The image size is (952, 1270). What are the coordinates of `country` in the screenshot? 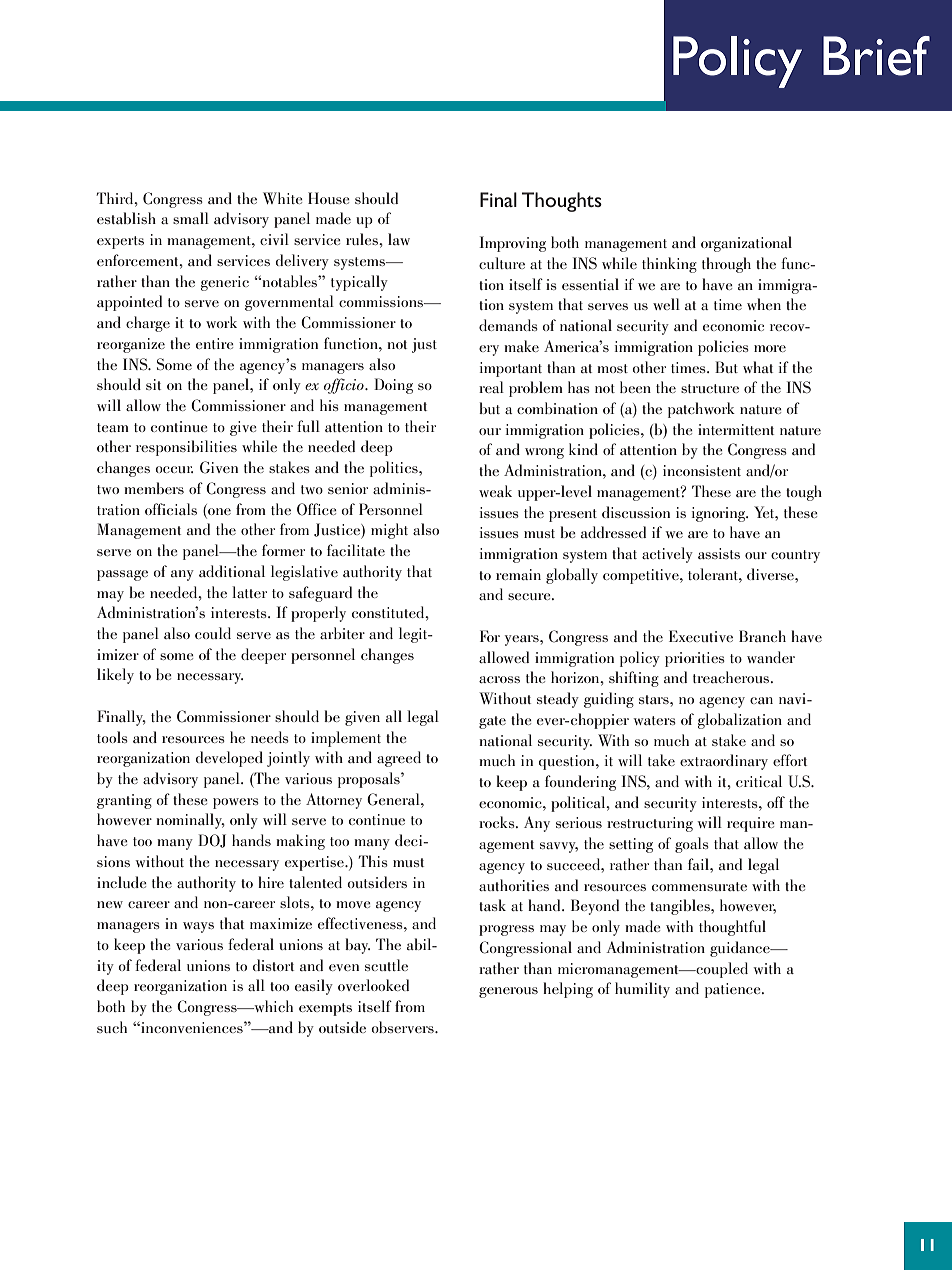 It's located at (795, 556).
